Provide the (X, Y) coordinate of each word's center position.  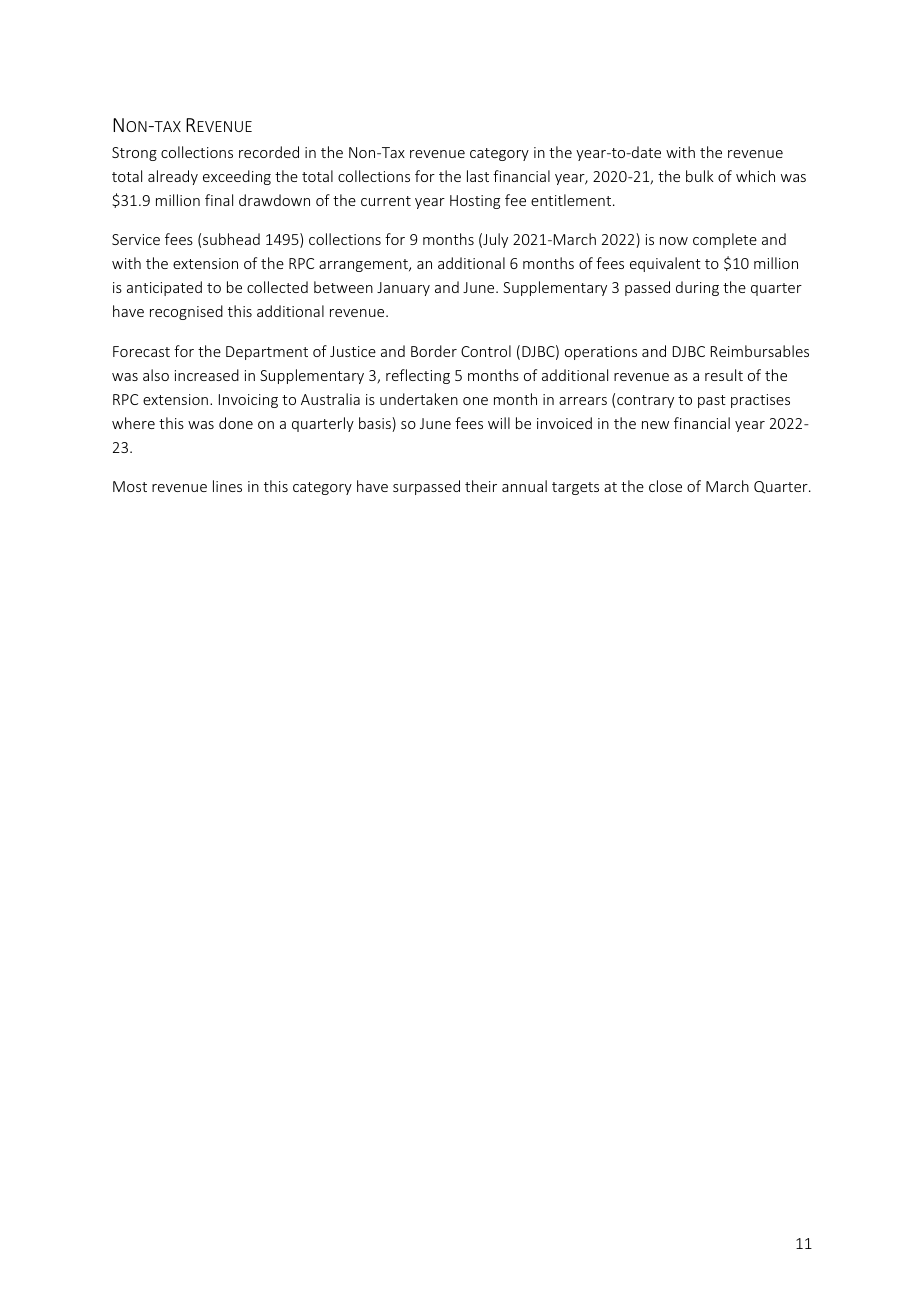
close (665, 486)
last (478, 176)
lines (227, 486)
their (481, 486)
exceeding (237, 177)
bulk (700, 176)
